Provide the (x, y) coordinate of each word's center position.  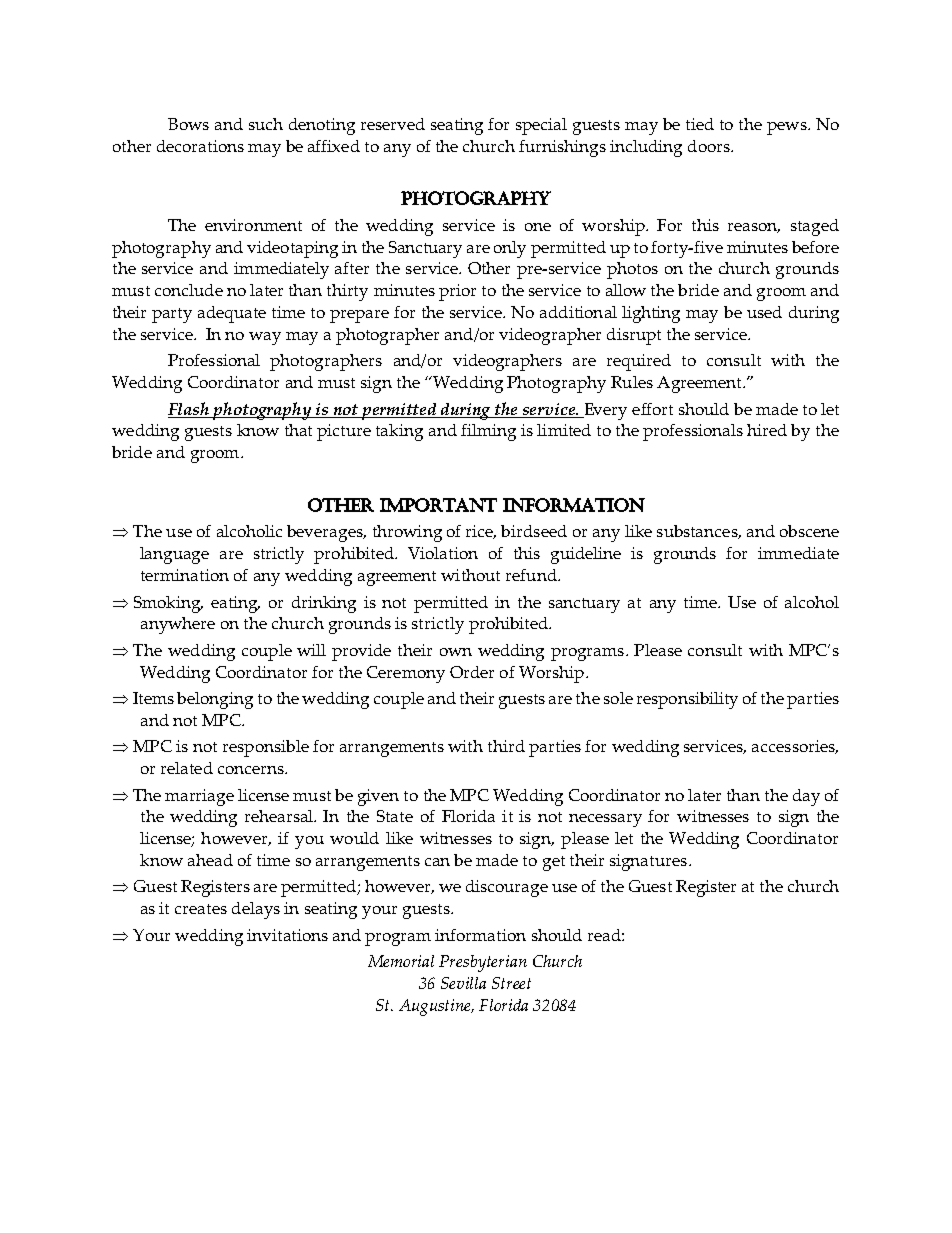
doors (710, 146)
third (506, 746)
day (806, 797)
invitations (287, 935)
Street (511, 983)
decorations (200, 146)
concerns (252, 770)
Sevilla (463, 983)
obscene (809, 531)
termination (185, 575)
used (764, 312)
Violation (443, 553)
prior (457, 292)
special (541, 126)
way (265, 338)
